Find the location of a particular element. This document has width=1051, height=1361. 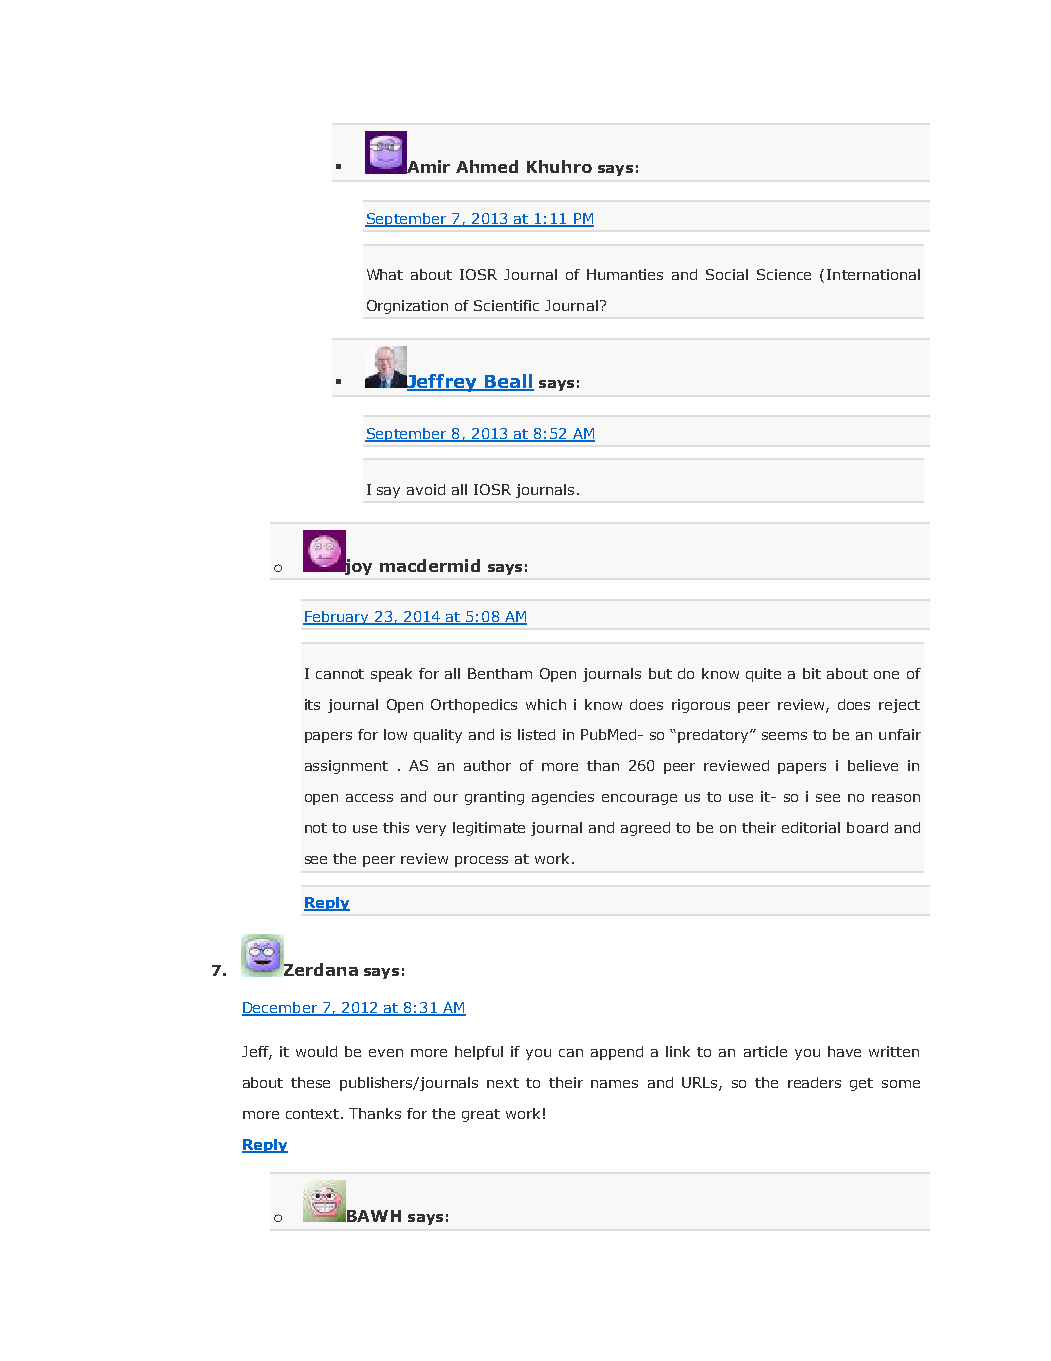

this is located at coordinates (396, 827).
